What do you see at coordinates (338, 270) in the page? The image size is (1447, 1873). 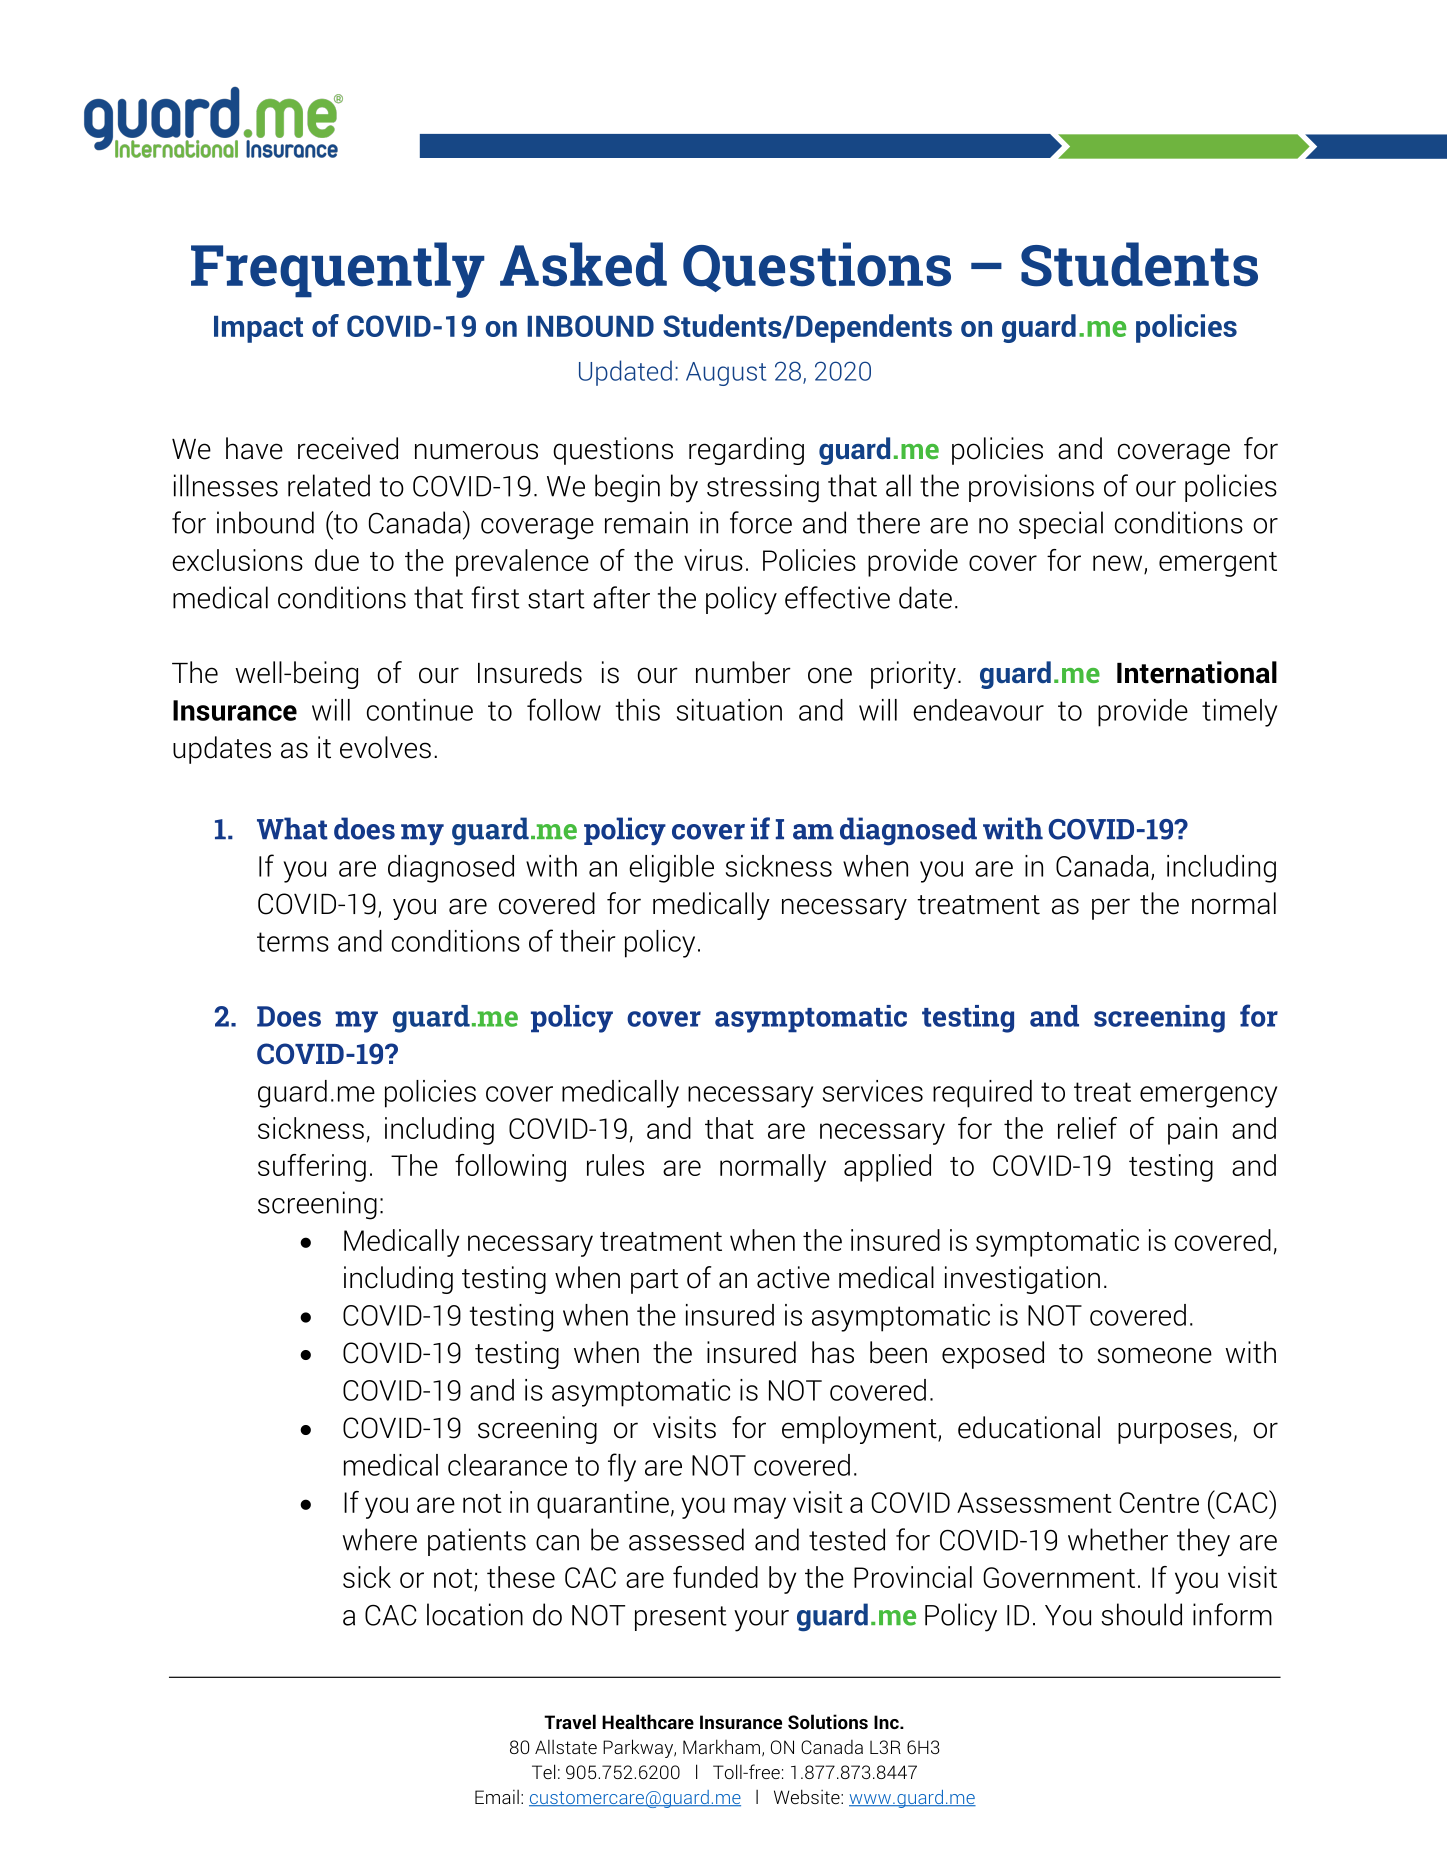 I see `Frequently` at bounding box center [338, 270].
